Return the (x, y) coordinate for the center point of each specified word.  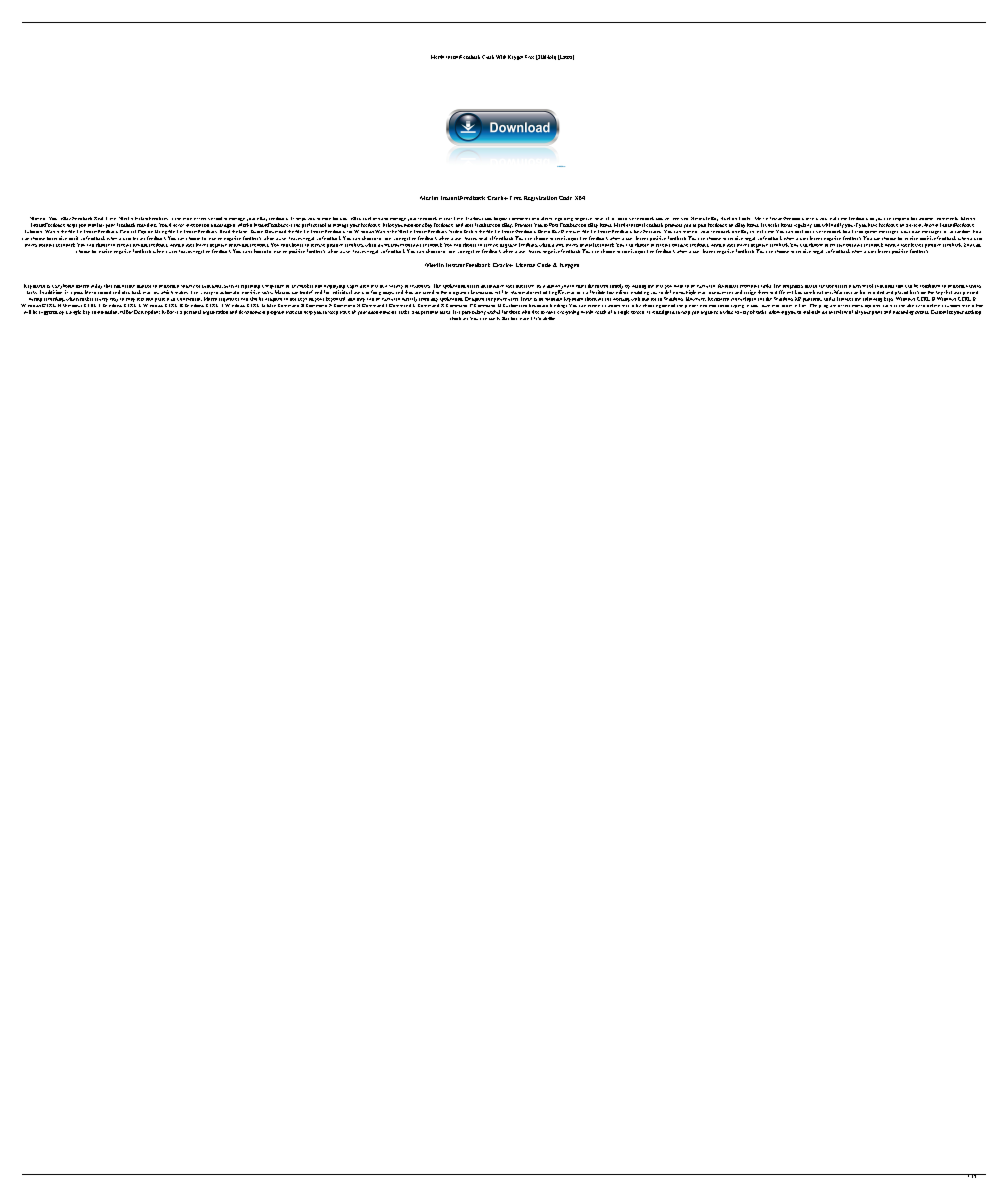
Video (455, 231)
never (178, 225)
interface (525, 286)
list (855, 231)
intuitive (495, 286)
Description (147, 312)
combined (930, 286)
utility (96, 286)
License (525, 265)
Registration (540, 198)
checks (772, 225)
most (187, 219)
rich (857, 286)
